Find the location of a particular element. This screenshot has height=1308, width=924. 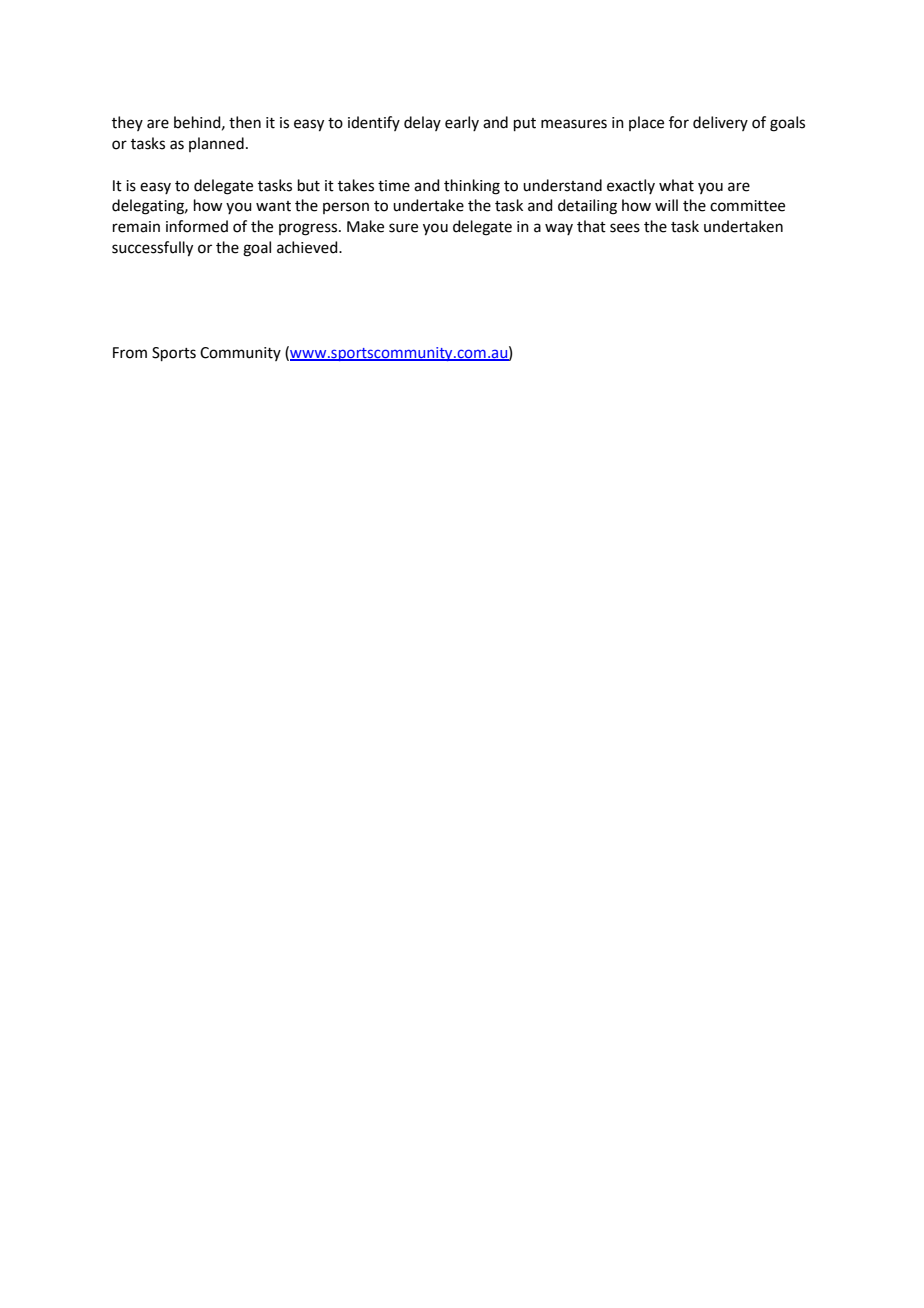

Make is located at coordinates (365, 226).
